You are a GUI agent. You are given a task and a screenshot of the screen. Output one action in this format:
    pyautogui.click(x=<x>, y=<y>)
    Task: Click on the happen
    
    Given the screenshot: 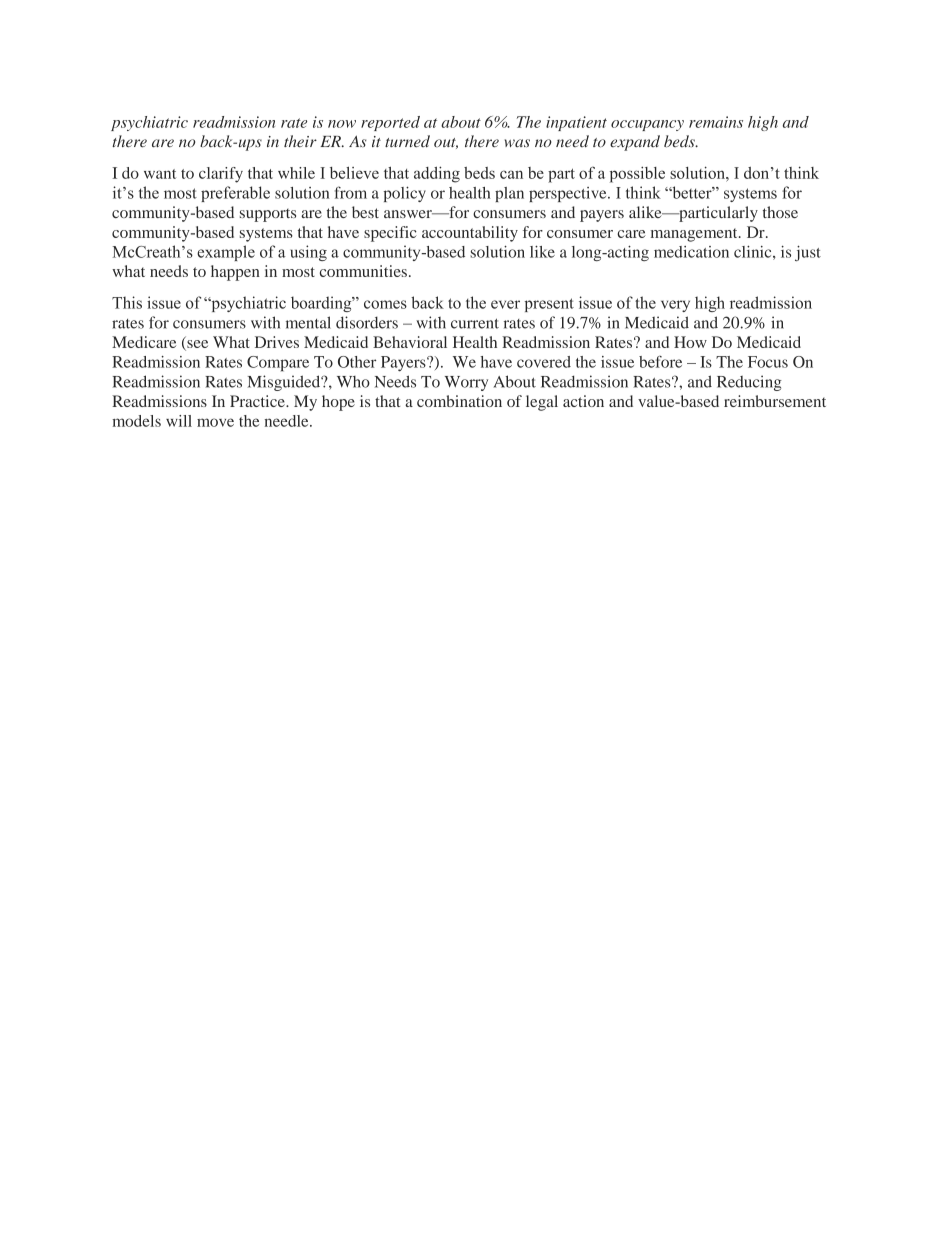 What is the action you would take?
    pyautogui.click(x=235, y=273)
